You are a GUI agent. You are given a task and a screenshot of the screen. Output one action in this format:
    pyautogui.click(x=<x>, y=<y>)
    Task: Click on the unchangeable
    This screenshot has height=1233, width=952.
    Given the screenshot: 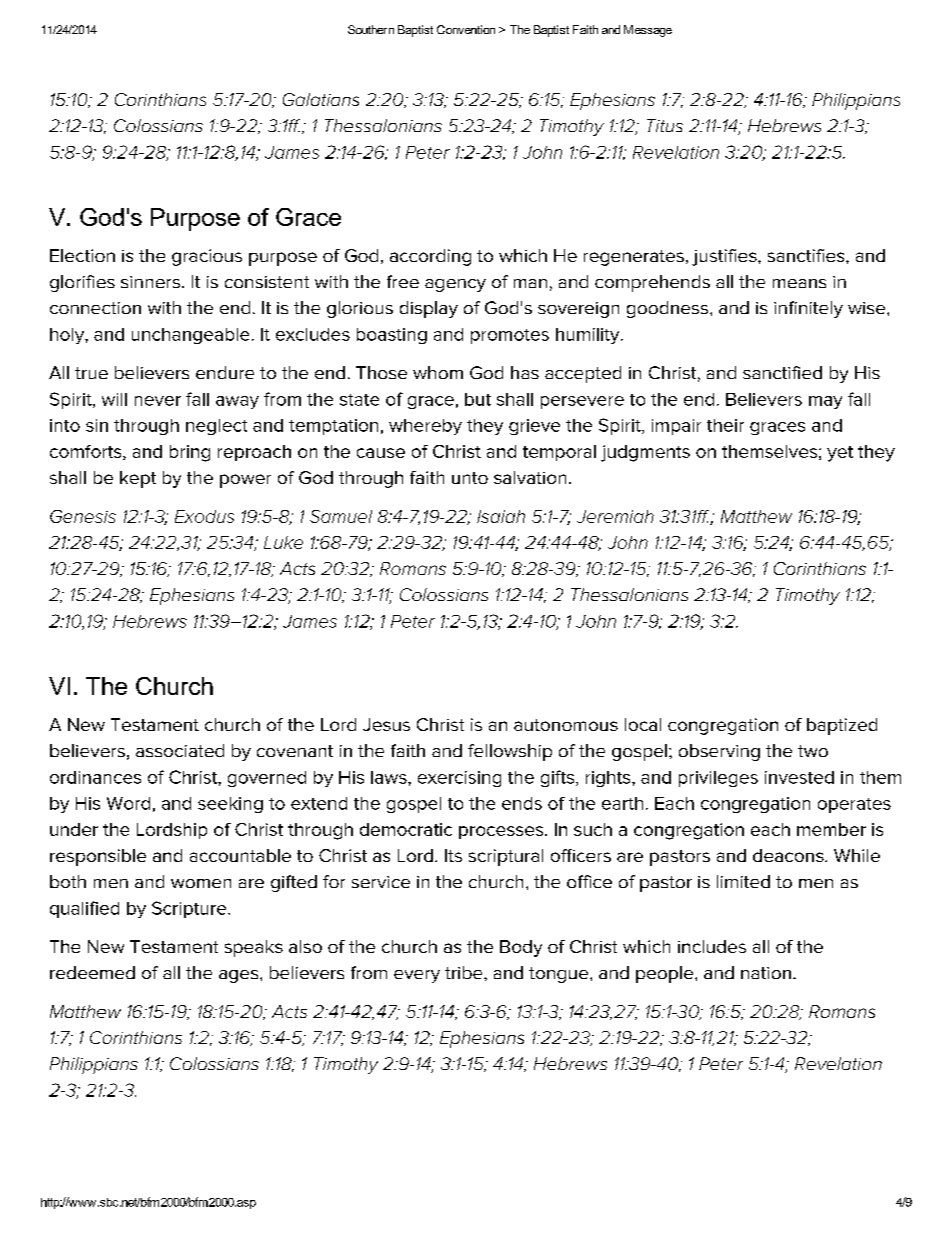 What is the action you would take?
    pyautogui.click(x=190, y=336)
